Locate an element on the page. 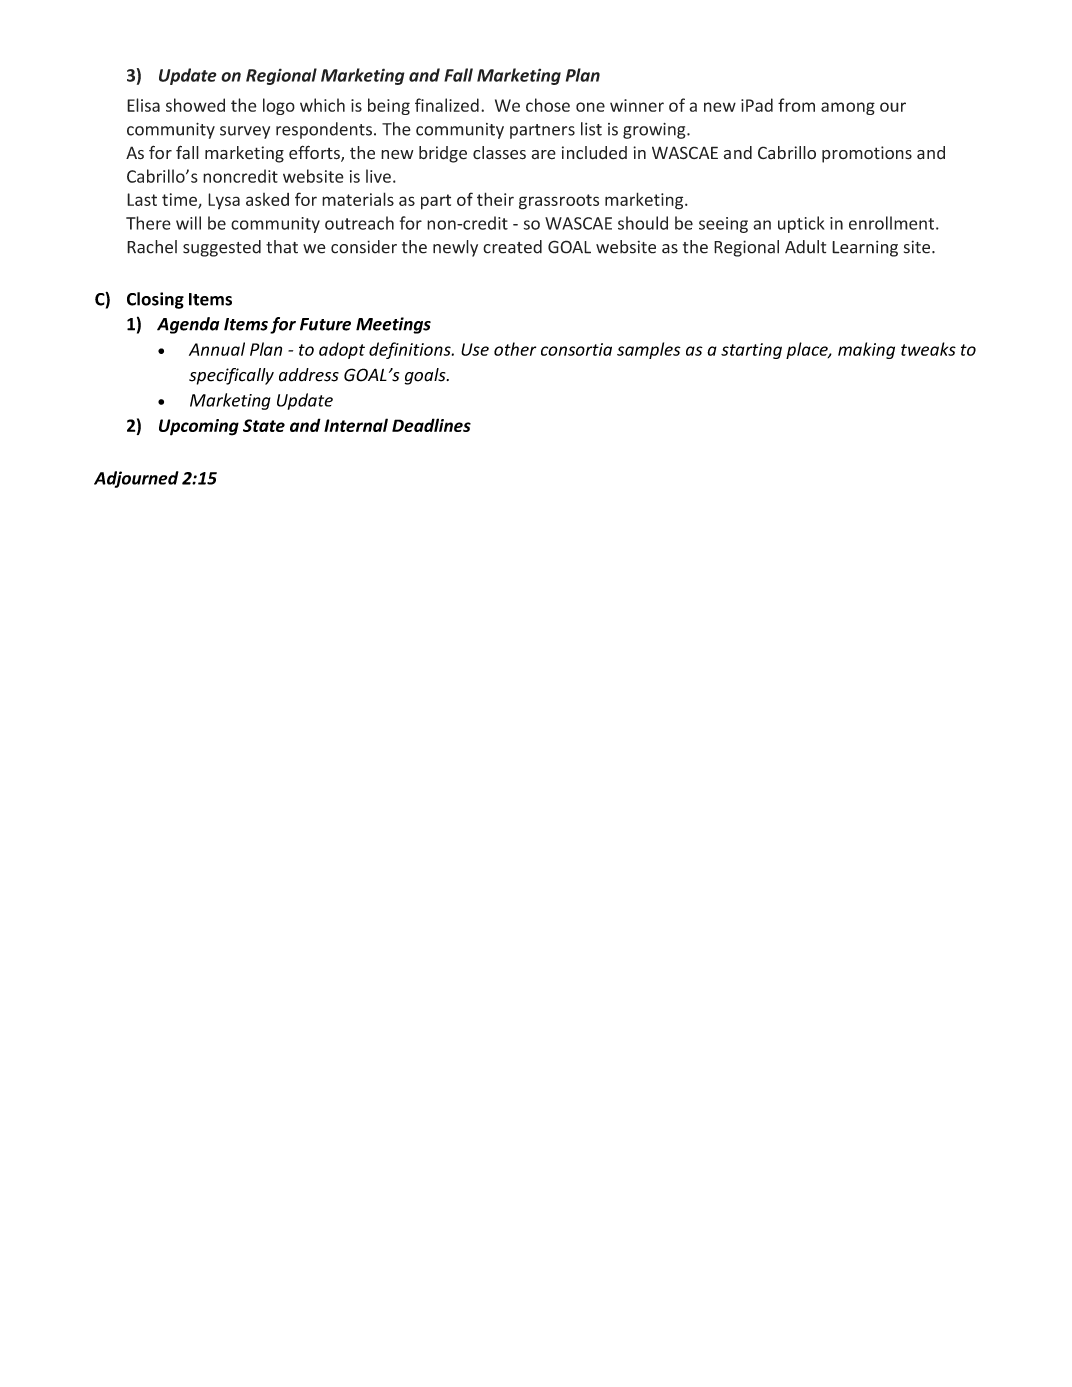 Image resolution: width=1072 pixels, height=1387 pixels. suggested is located at coordinates (222, 248).
